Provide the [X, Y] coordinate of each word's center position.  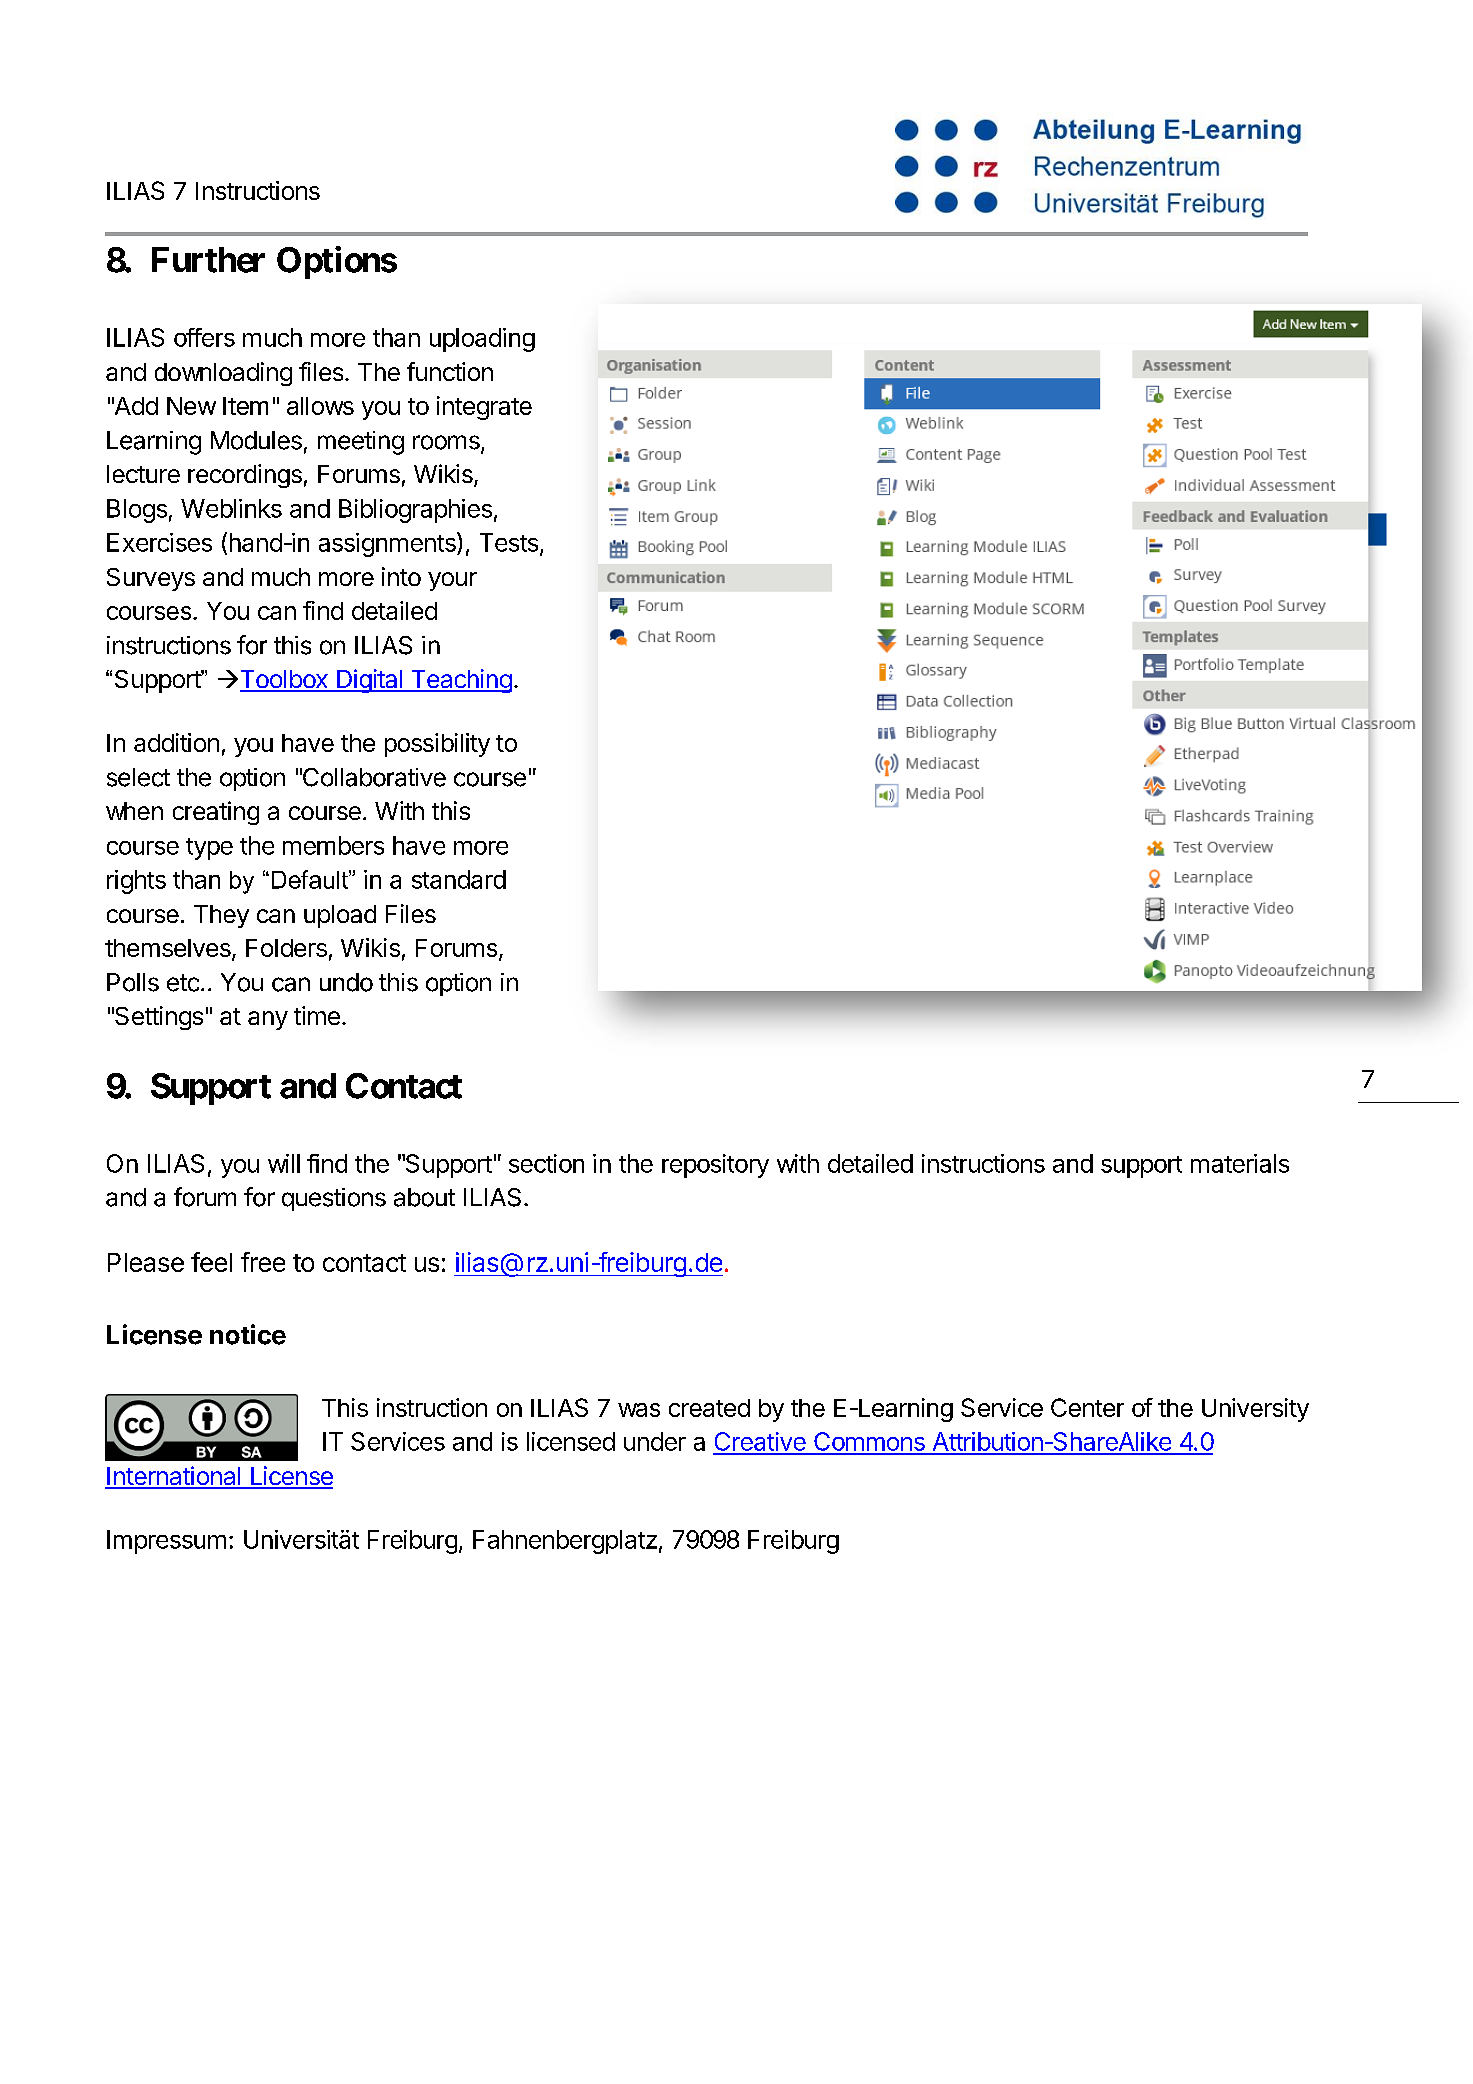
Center [1087, 1407]
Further [208, 260]
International [173, 1477]
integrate [484, 408]
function [450, 371]
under [655, 1441]
